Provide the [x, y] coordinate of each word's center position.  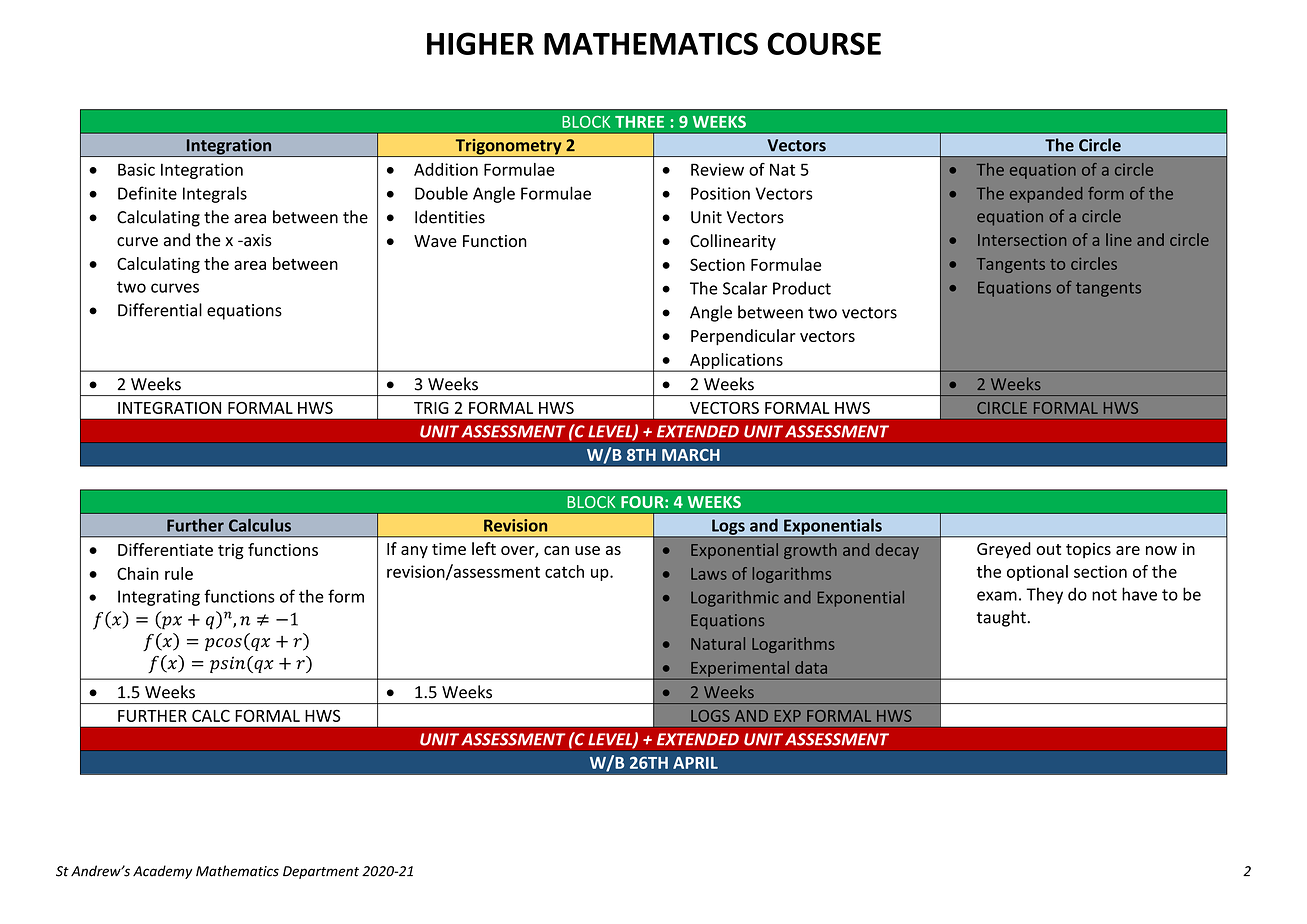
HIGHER [480, 43]
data [811, 667]
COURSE [824, 43]
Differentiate [165, 549]
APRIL [695, 763]
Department [321, 872]
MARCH [691, 455]
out [1048, 549]
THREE [639, 122]
